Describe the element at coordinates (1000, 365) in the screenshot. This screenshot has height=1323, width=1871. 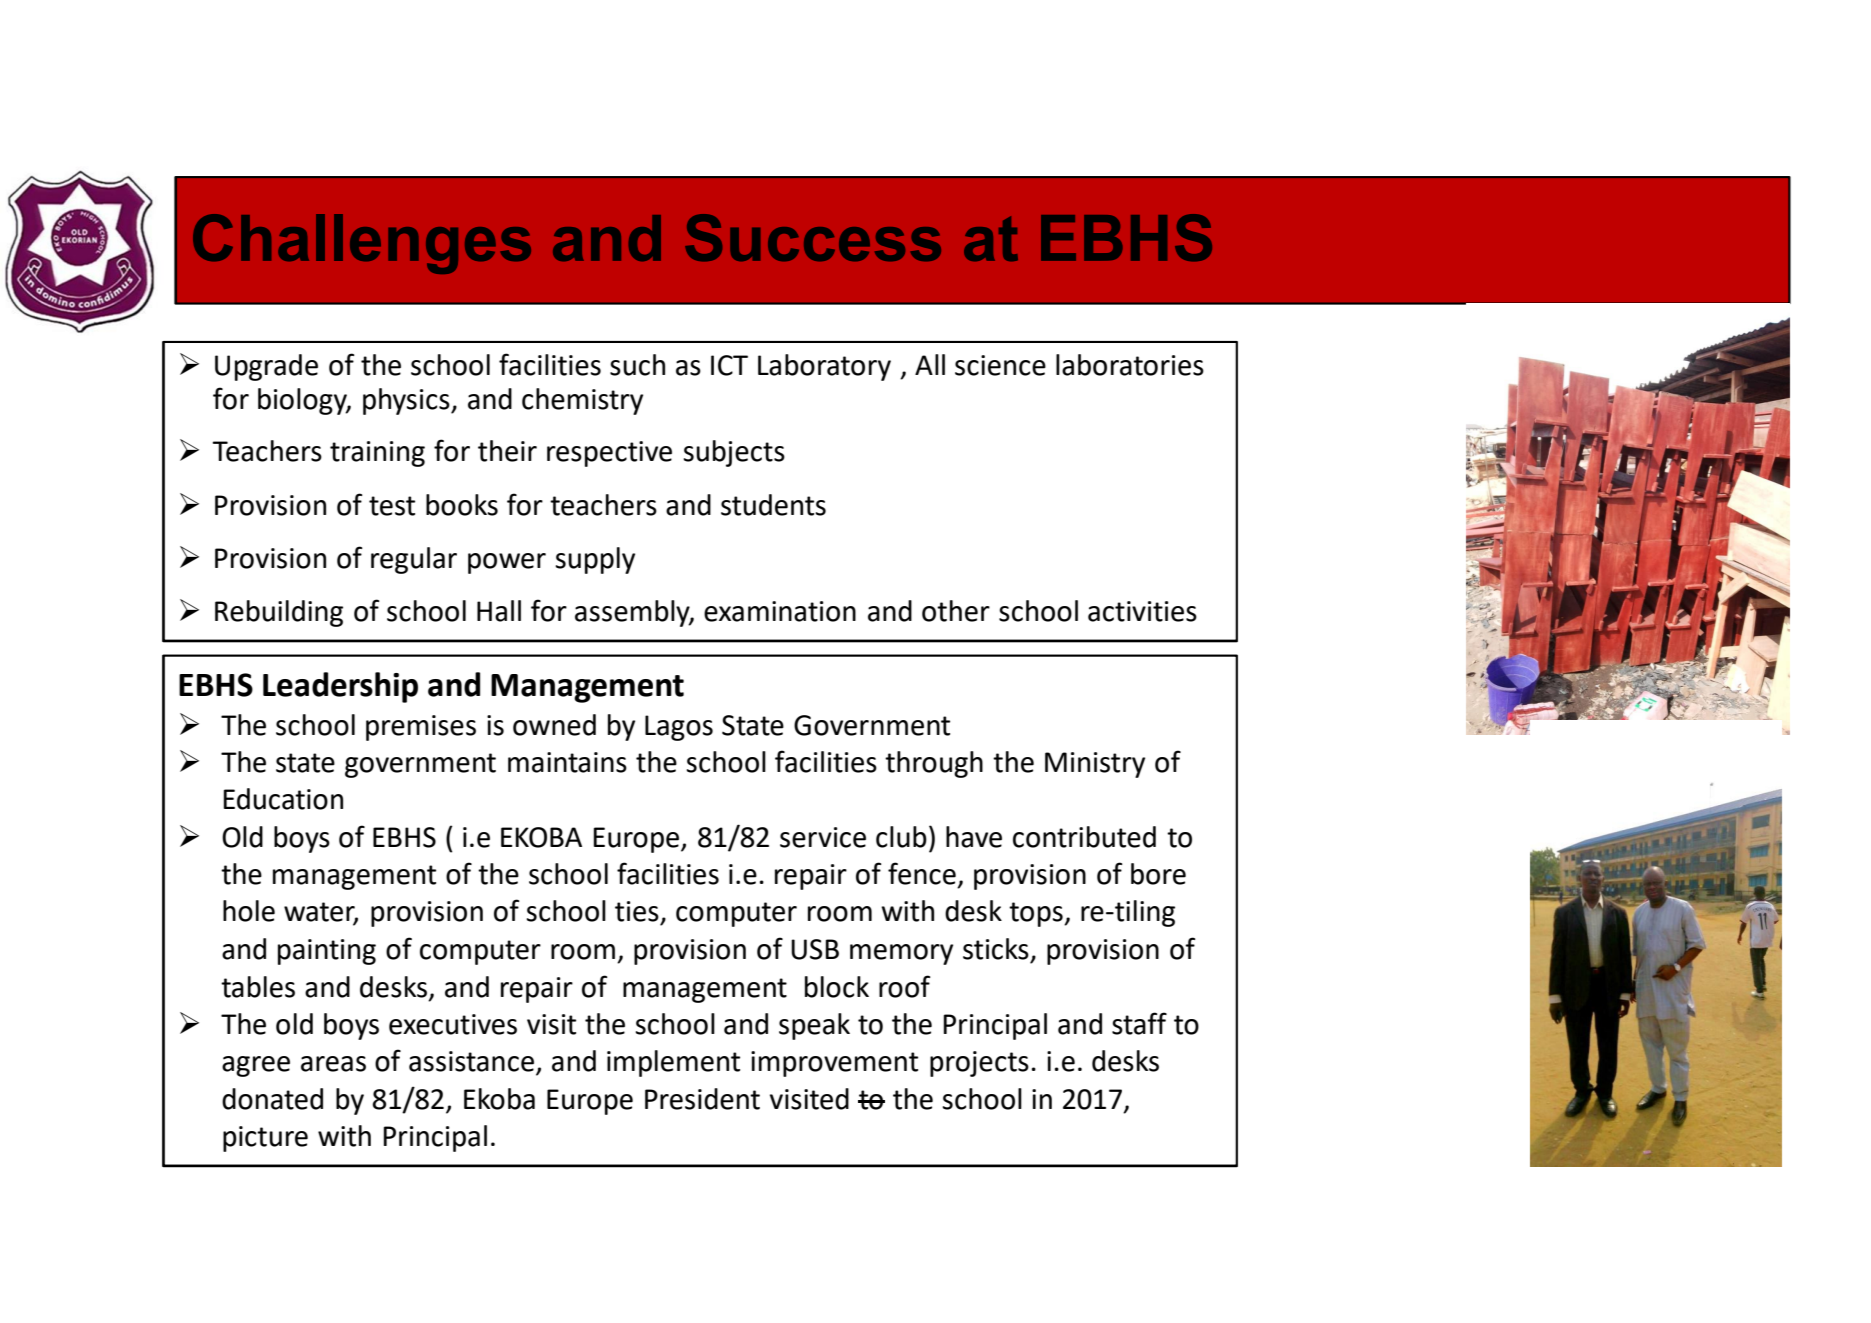
I see `science` at that location.
